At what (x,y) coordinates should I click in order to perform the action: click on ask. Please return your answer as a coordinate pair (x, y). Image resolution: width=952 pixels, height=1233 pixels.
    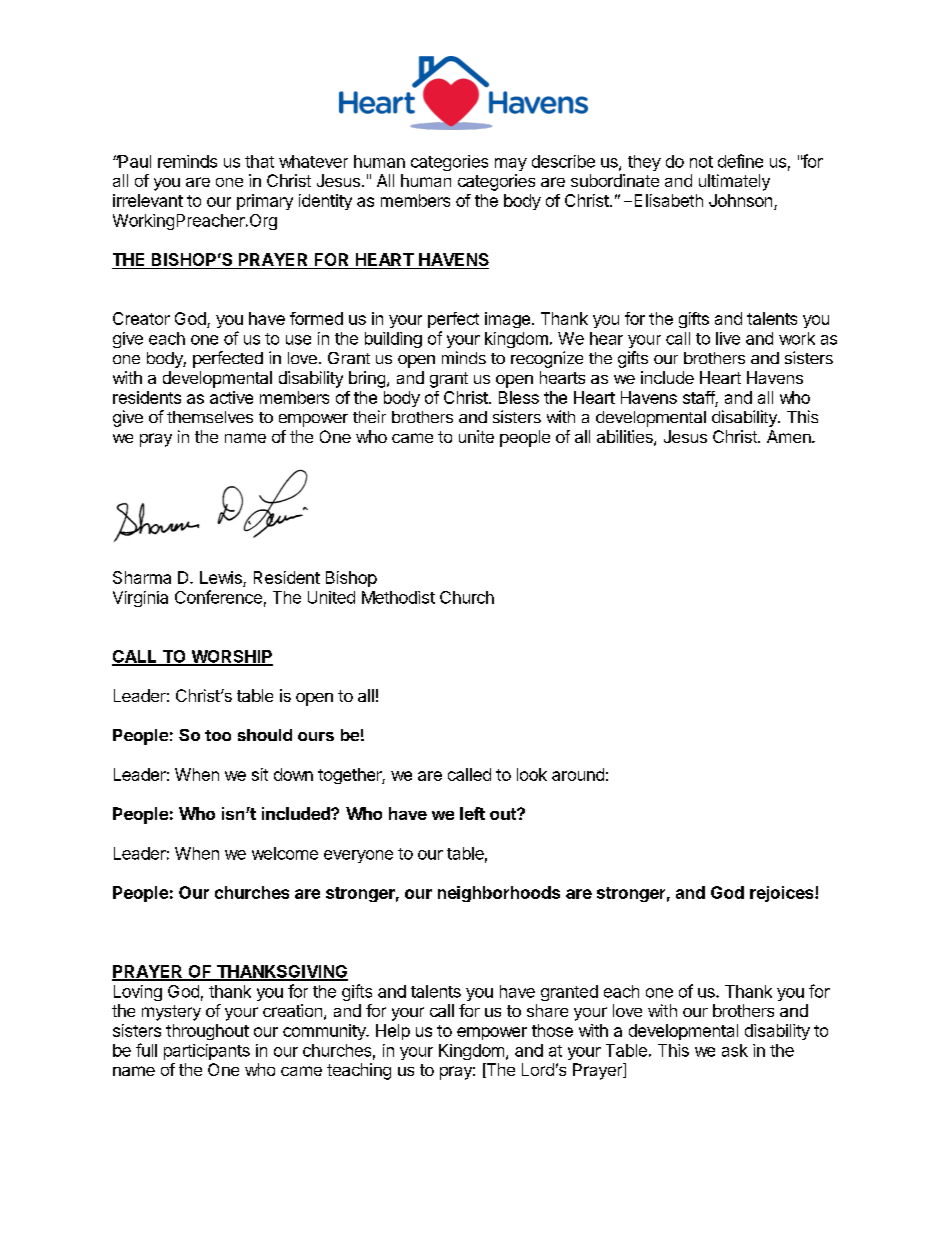
    Looking at the image, I should click on (735, 1050).
